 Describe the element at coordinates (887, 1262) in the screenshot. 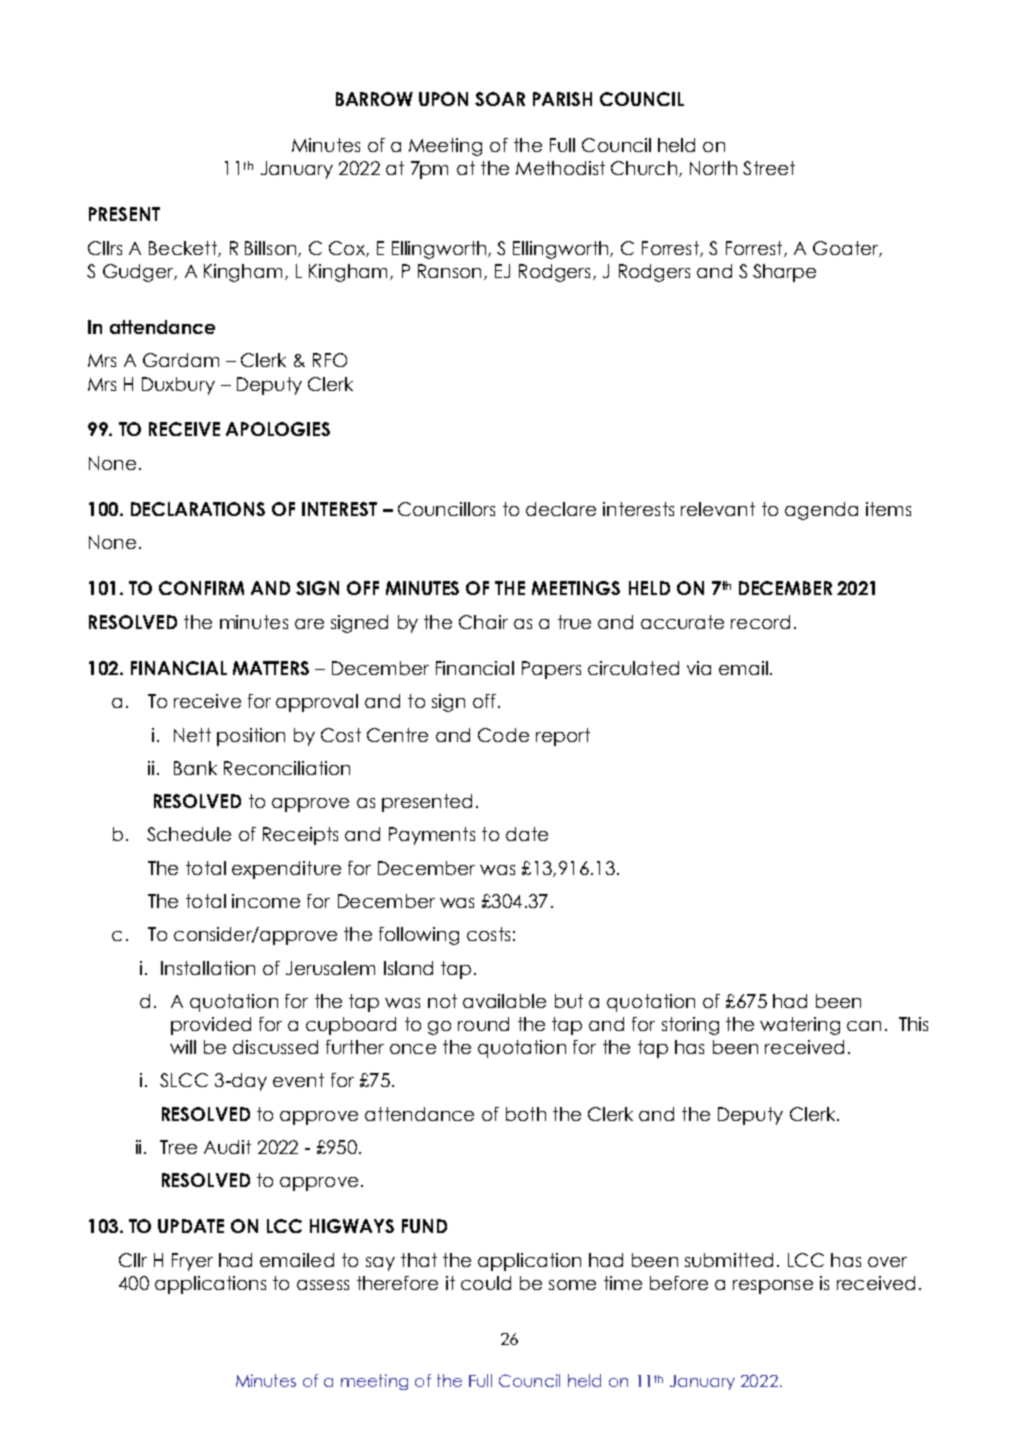

I see `over` at that location.
